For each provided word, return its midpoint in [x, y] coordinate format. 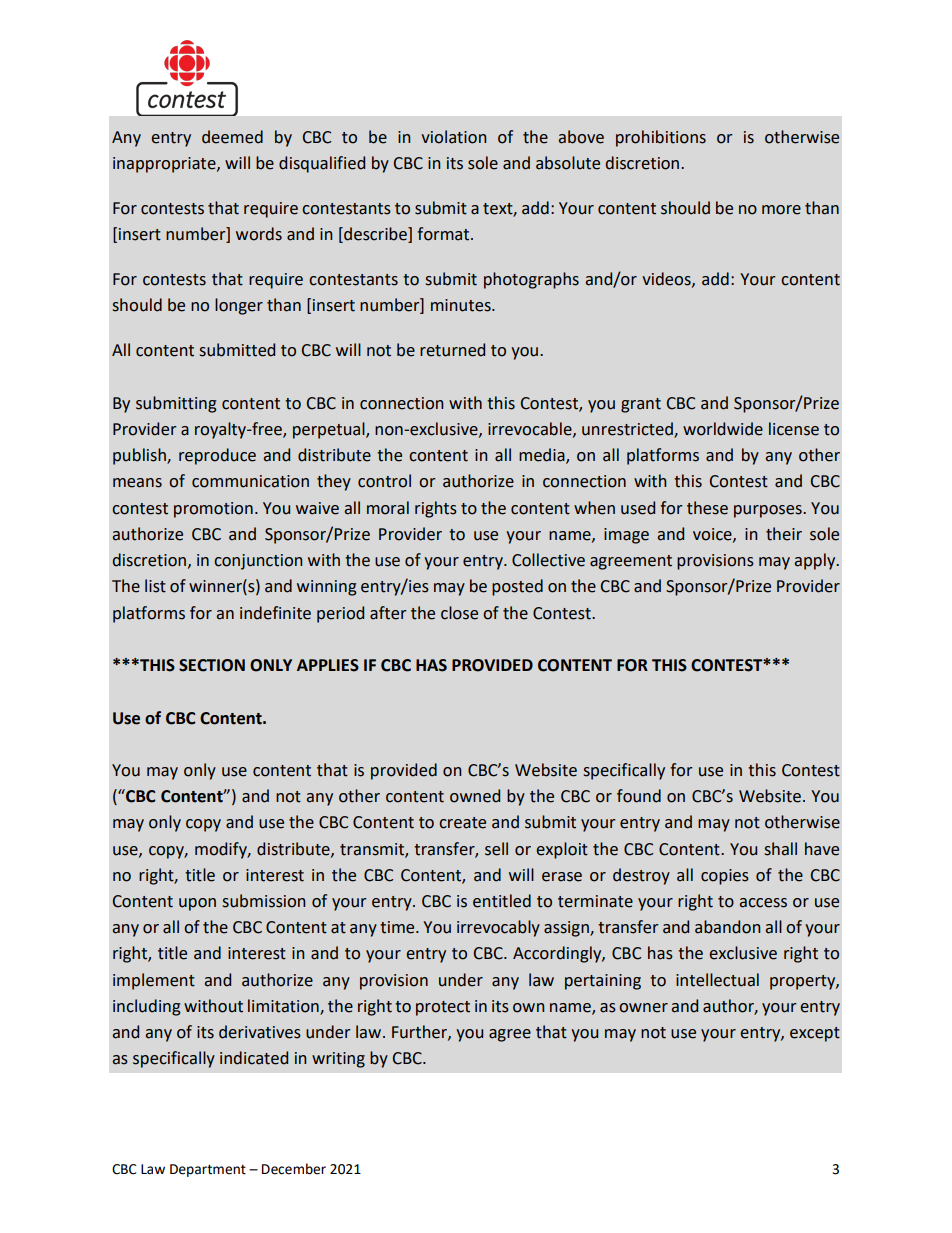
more [781, 210]
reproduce [217, 456]
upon [197, 904]
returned [452, 350]
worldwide [723, 429]
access [763, 903]
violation [454, 137]
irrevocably [498, 928]
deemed [232, 137]
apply [816, 561]
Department [208, 1170]
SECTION [212, 665]
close [459, 613]
